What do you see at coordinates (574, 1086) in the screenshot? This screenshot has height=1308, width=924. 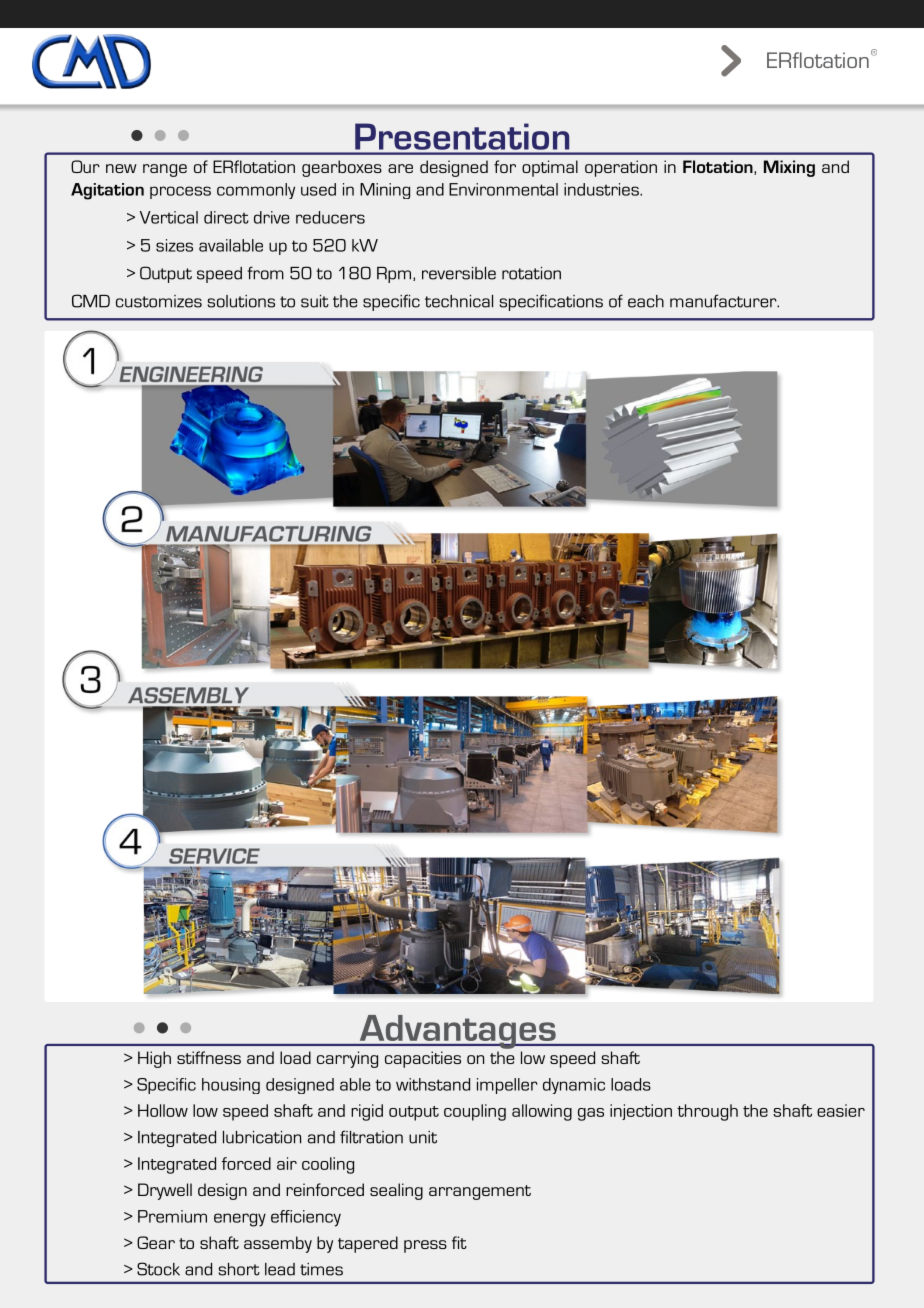 I see `dynamic` at bounding box center [574, 1086].
